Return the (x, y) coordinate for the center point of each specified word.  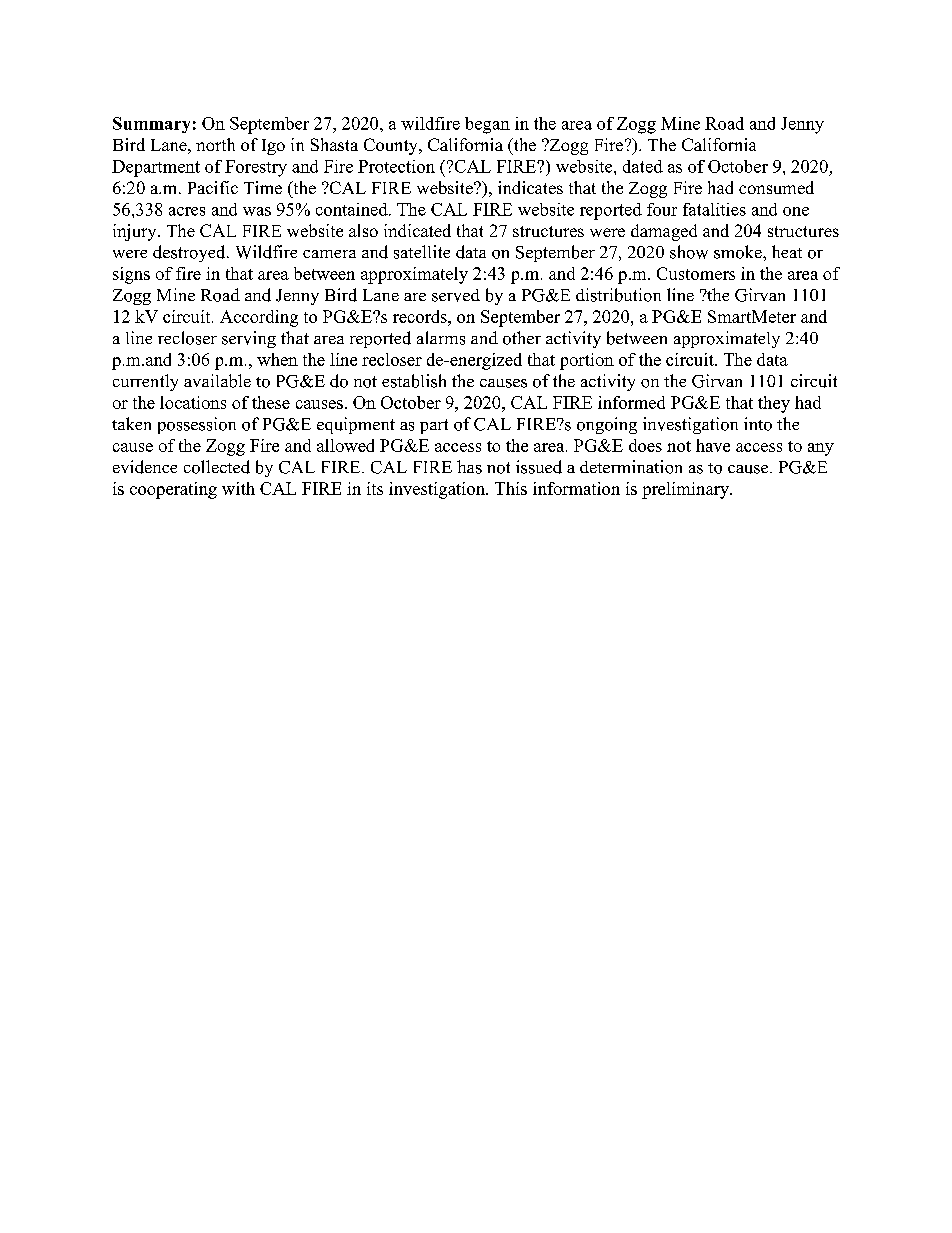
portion (587, 361)
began (487, 125)
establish (414, 381)
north (215, 144)
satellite (422, 252)
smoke (739, 252)
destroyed (190, 253)
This (511, 488)
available (217, 381)
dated (643, 166)
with (238, 488)
